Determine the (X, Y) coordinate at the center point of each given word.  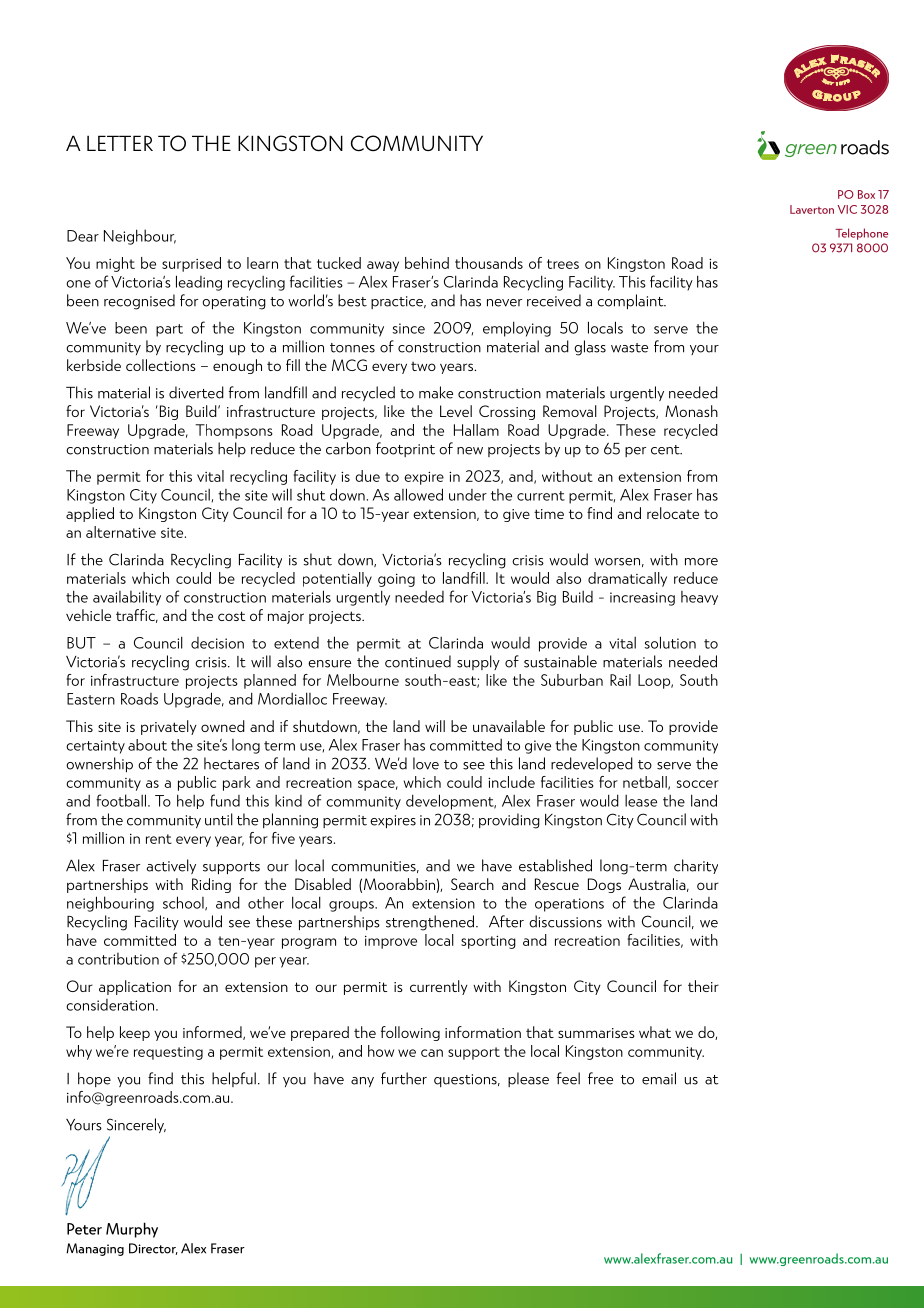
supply (478, 662)
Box (866, 194)
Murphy (132, 1230)
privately (169, 727)
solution (670, 642)
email (659, 1078)
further (404, 1078)
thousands (489, 263)
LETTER (120, 143)
